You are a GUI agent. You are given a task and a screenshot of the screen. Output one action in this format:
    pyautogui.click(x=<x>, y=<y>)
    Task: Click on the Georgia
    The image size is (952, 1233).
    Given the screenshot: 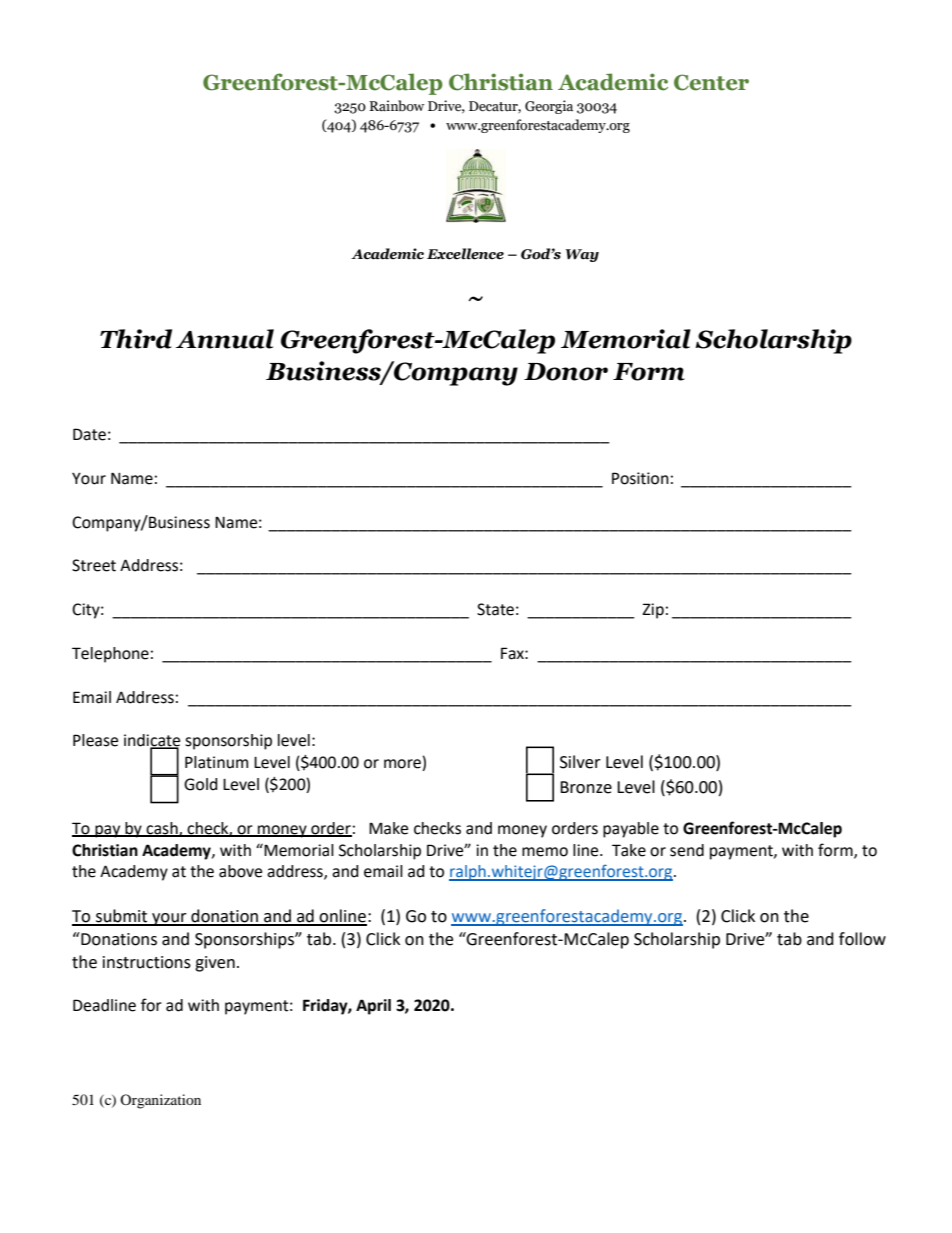 What is the action you would take?
    pyautogui.click(x=549, y=107)
